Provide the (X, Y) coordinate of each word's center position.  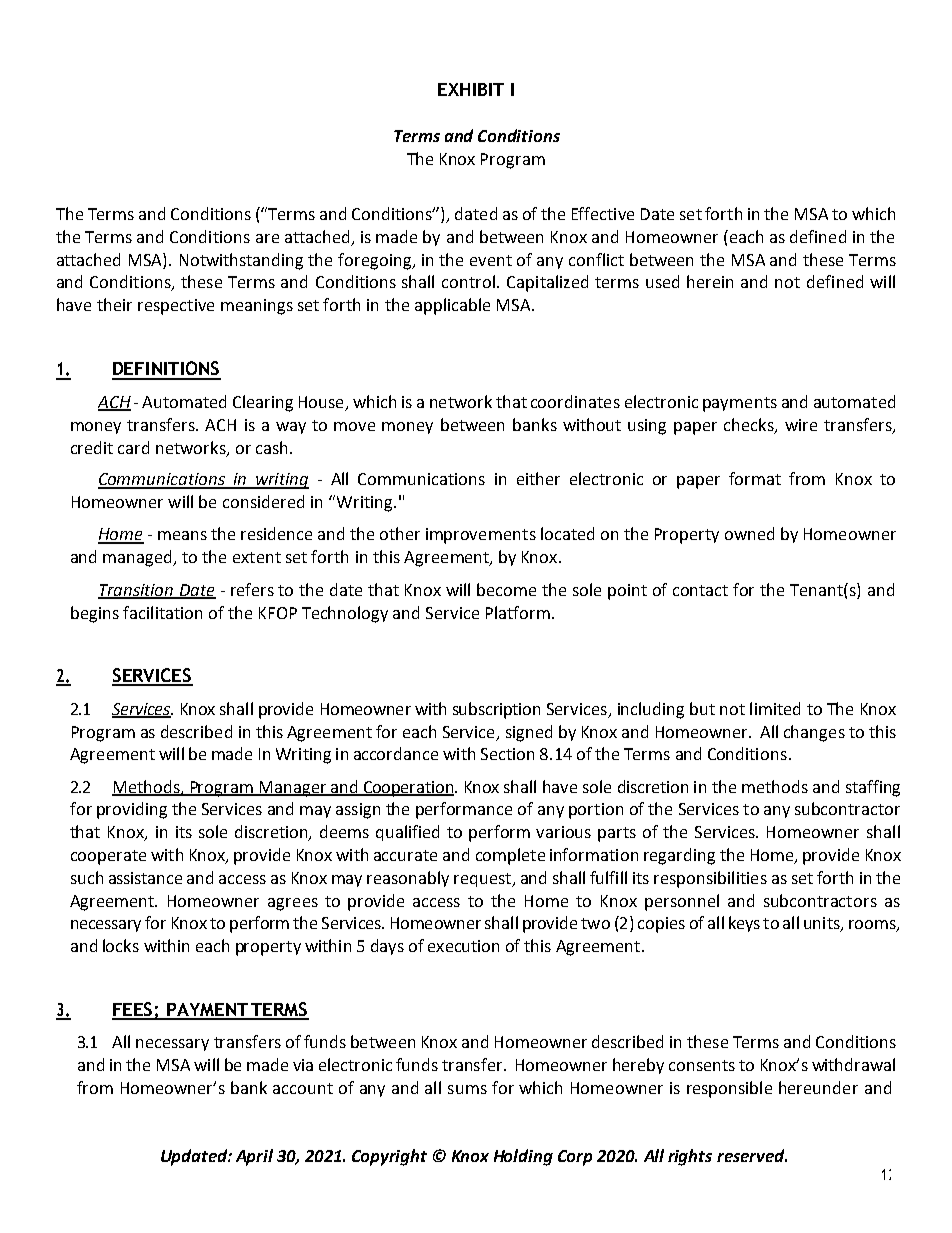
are (267, 238)
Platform (518, 612)
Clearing (263, 403)
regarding (679, 856)
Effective (603, 213)
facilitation (162, 612)
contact (700, 590)
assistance (145, 878)
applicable (452, 306)
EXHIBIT (471, 89)
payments (740, 404)
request (483, 880)
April (254, 1157)
